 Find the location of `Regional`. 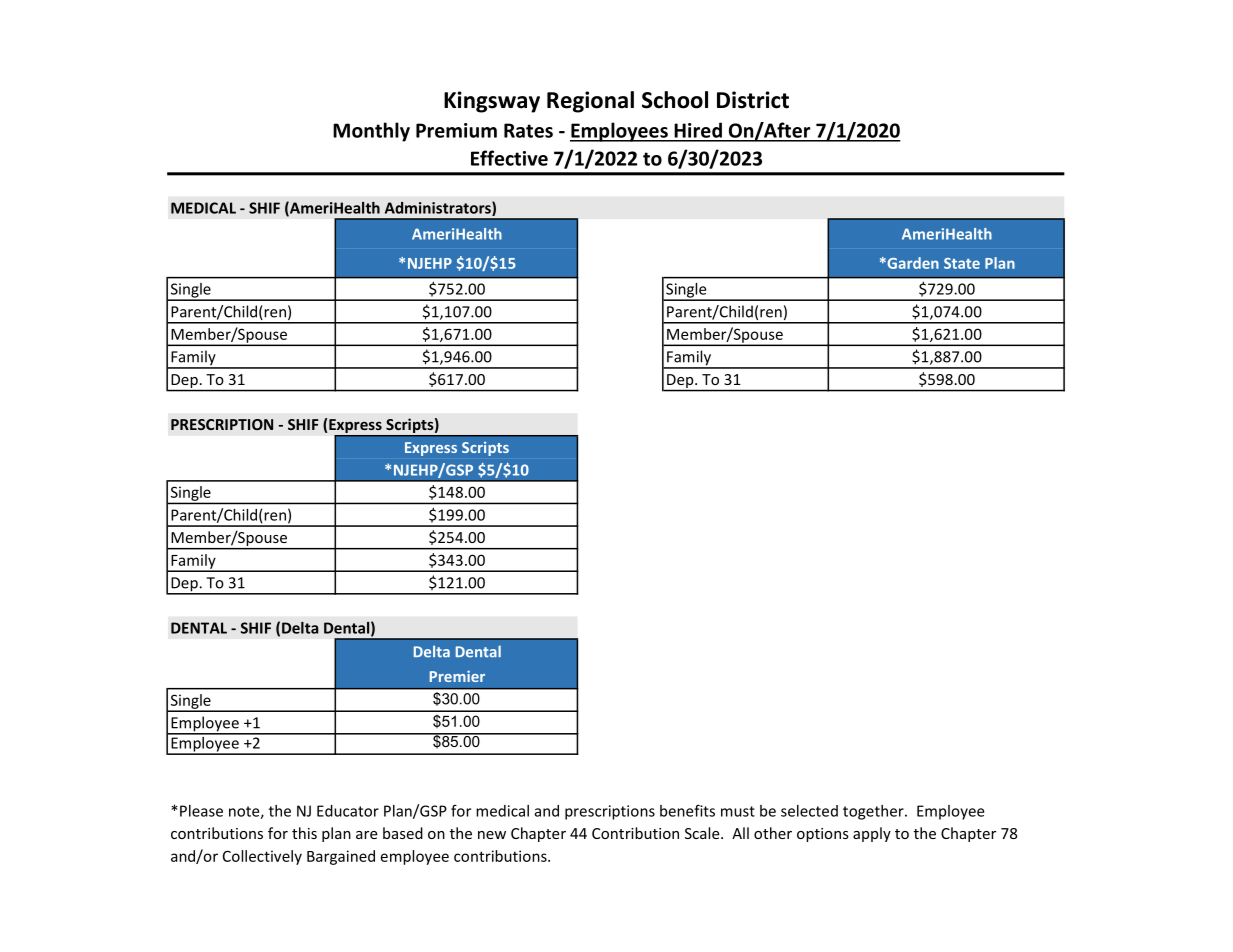

Regional is located at coordinates (590, 102).
